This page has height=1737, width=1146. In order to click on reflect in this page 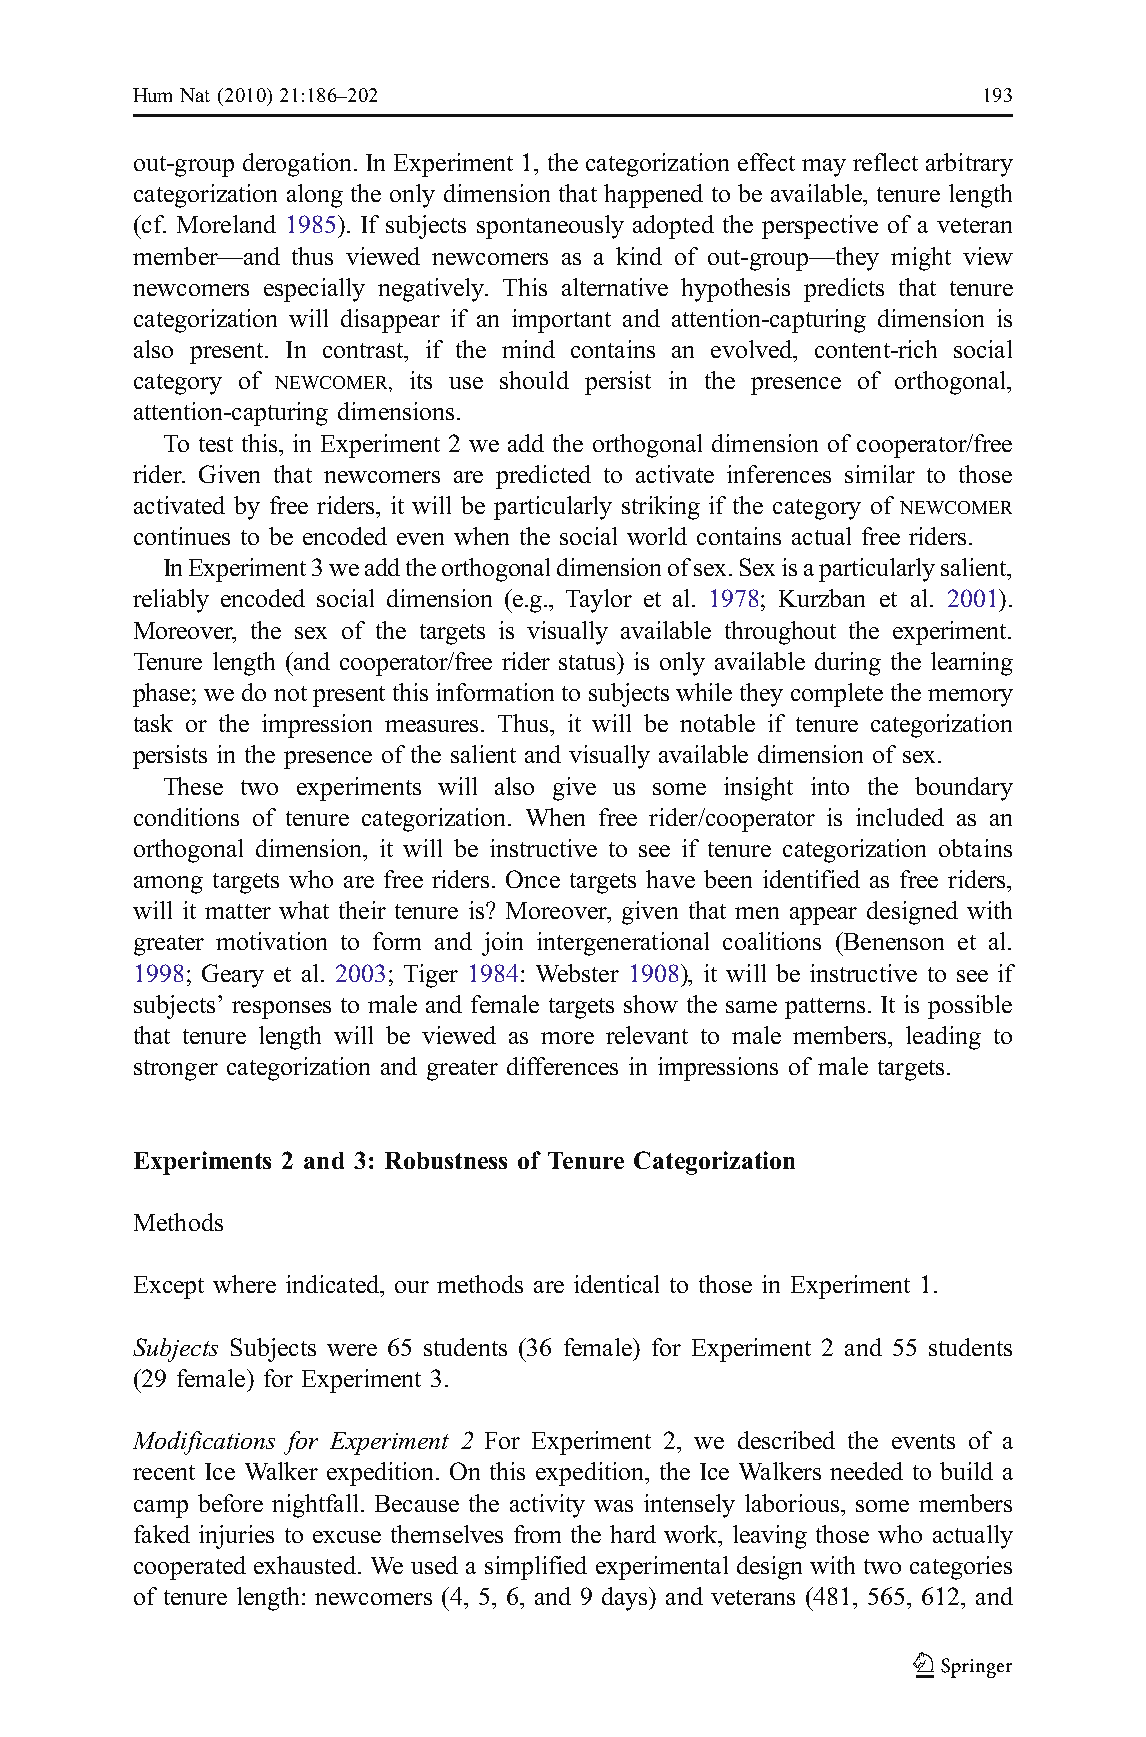, I will do `click(885, 162)`.
